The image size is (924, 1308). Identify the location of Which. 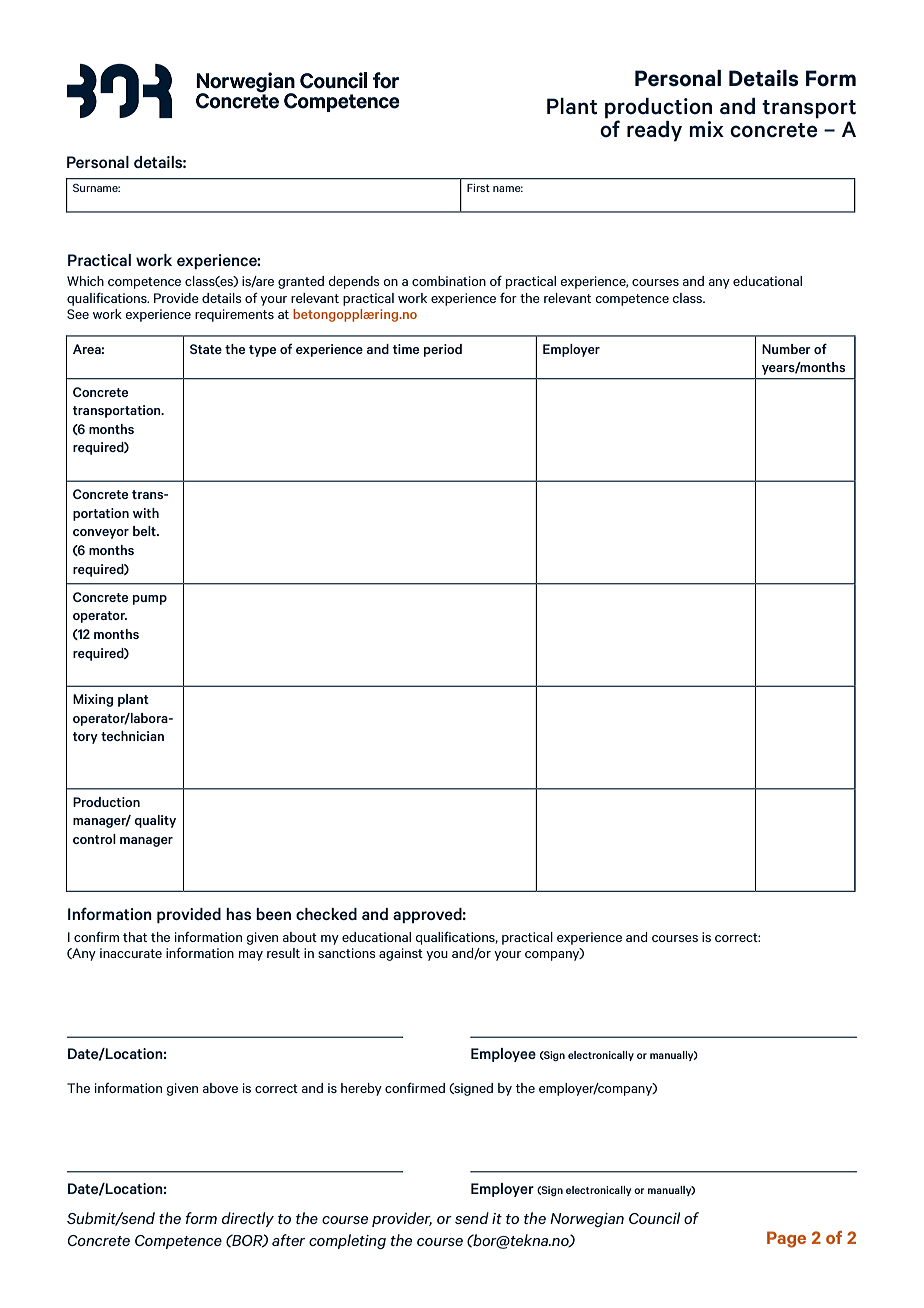
(85, 281).
